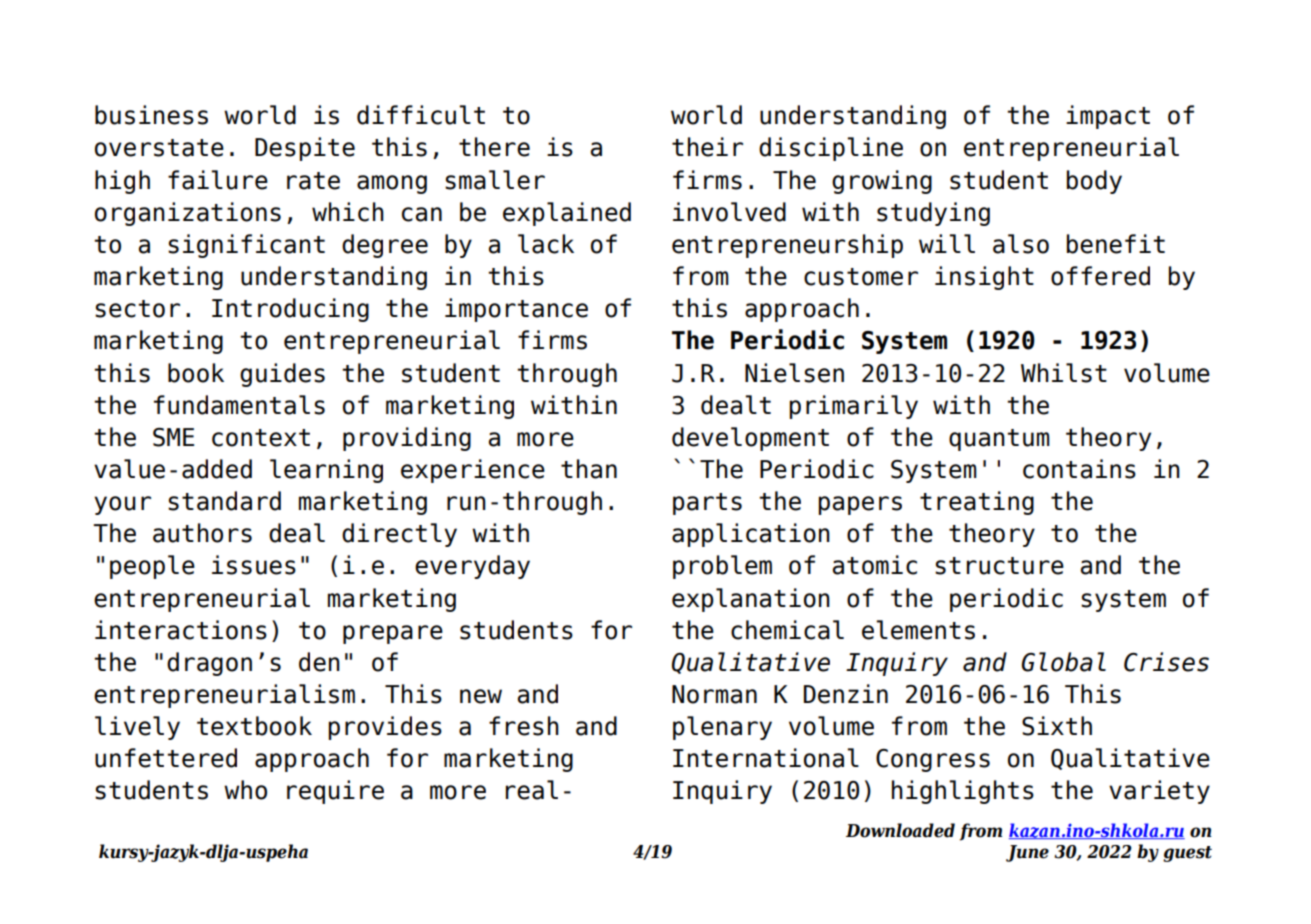 The width and height of the screenshot is (1311, 924). I want to click on their, so click(707, 147).
